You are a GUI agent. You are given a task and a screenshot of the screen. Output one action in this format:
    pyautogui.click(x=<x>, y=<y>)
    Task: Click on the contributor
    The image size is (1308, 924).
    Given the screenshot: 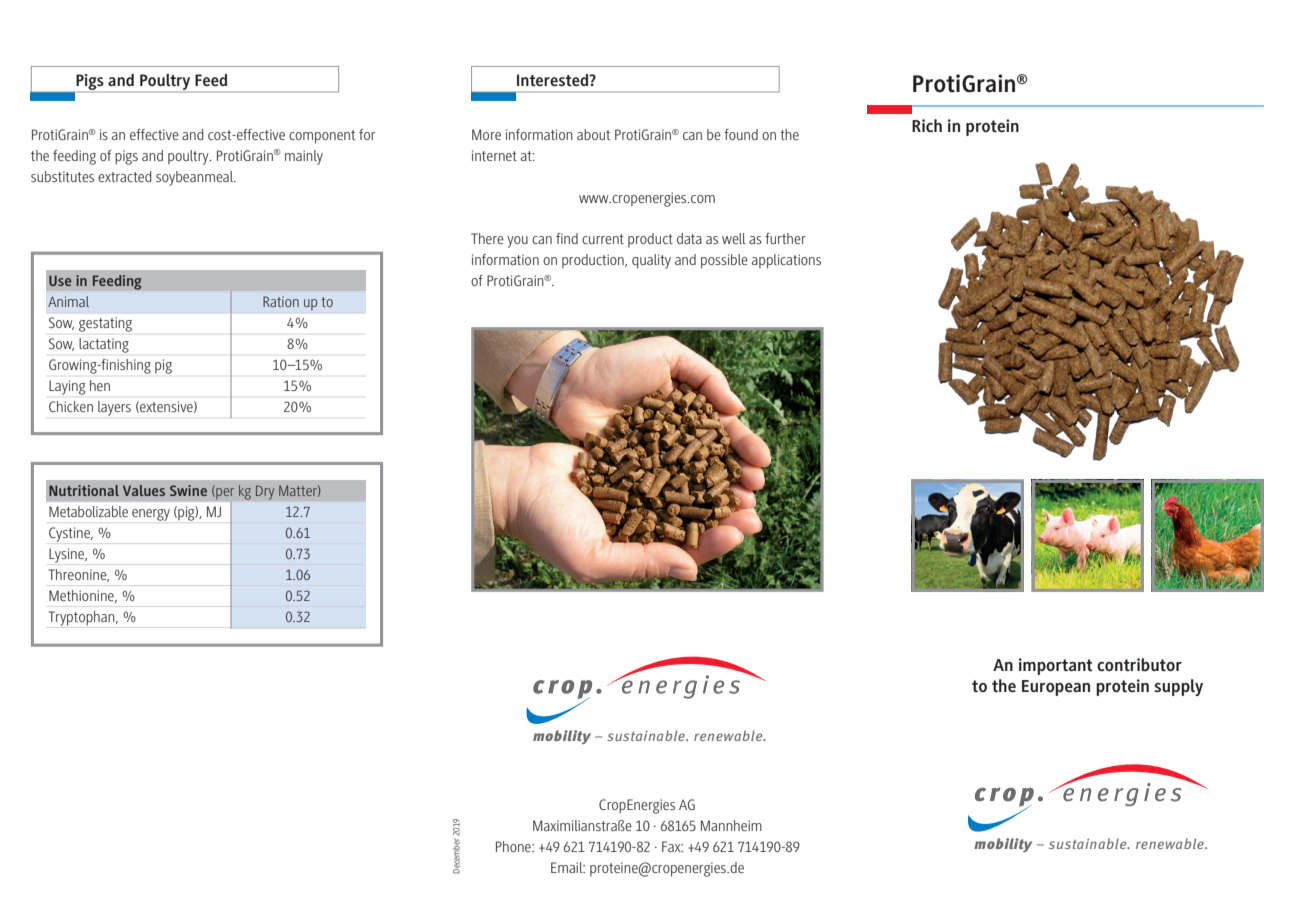 What is the action you would take?
    pyautogui.click(x=1139, y=664)
